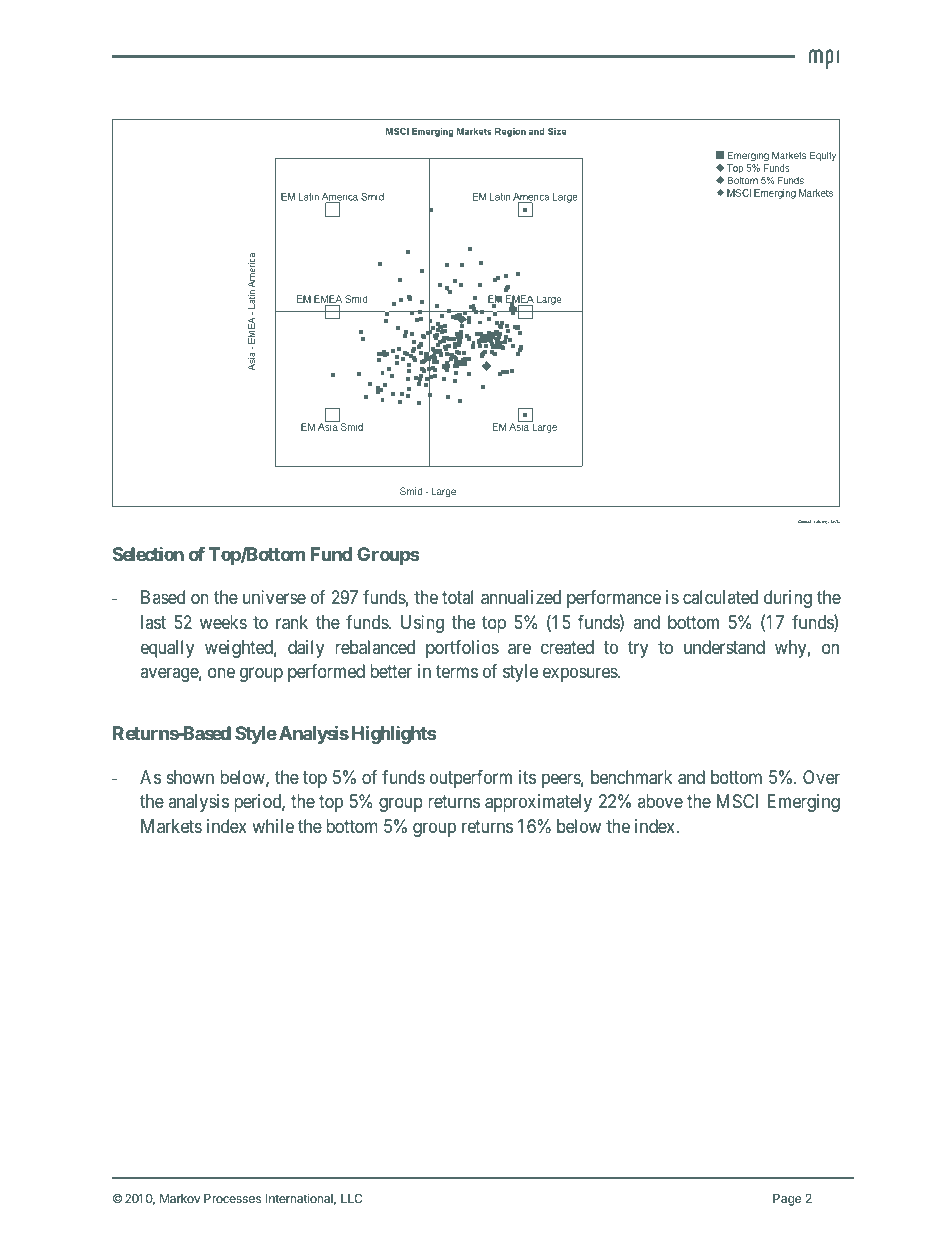 The image size is (952, 1233). What do you see at coordinates (274, 597) in the screenshot?
I see `universe` at bounding box center [274, 597].
